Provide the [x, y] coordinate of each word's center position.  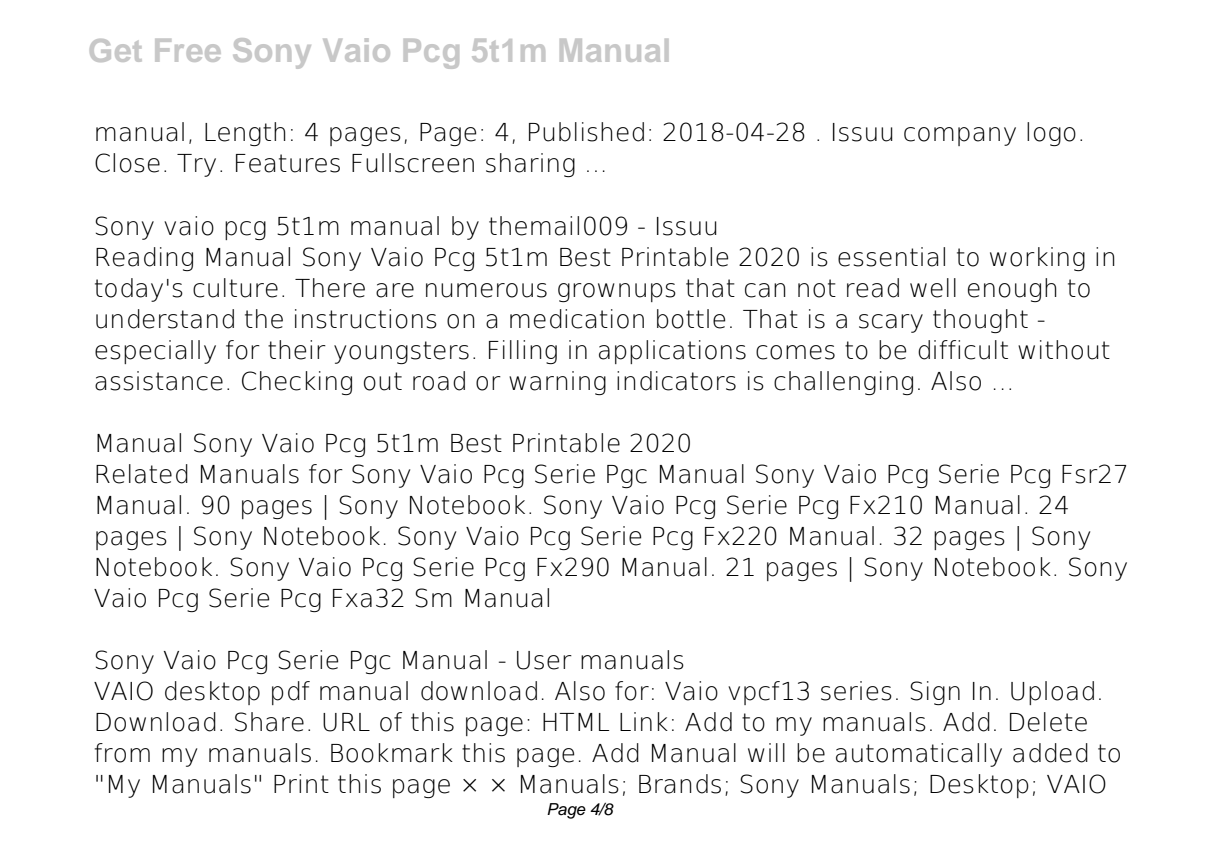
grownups [617, 292]
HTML [576, 722]
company [960, 136]
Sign [935, 693]
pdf [291, 693]
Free [188, 50]
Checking [297, 383]
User [544, 660]
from [122, 753]
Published [586, 132]
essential [891, 257]
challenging [843, 383]
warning [557, 383]
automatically [919, 755]
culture [235, 288]
